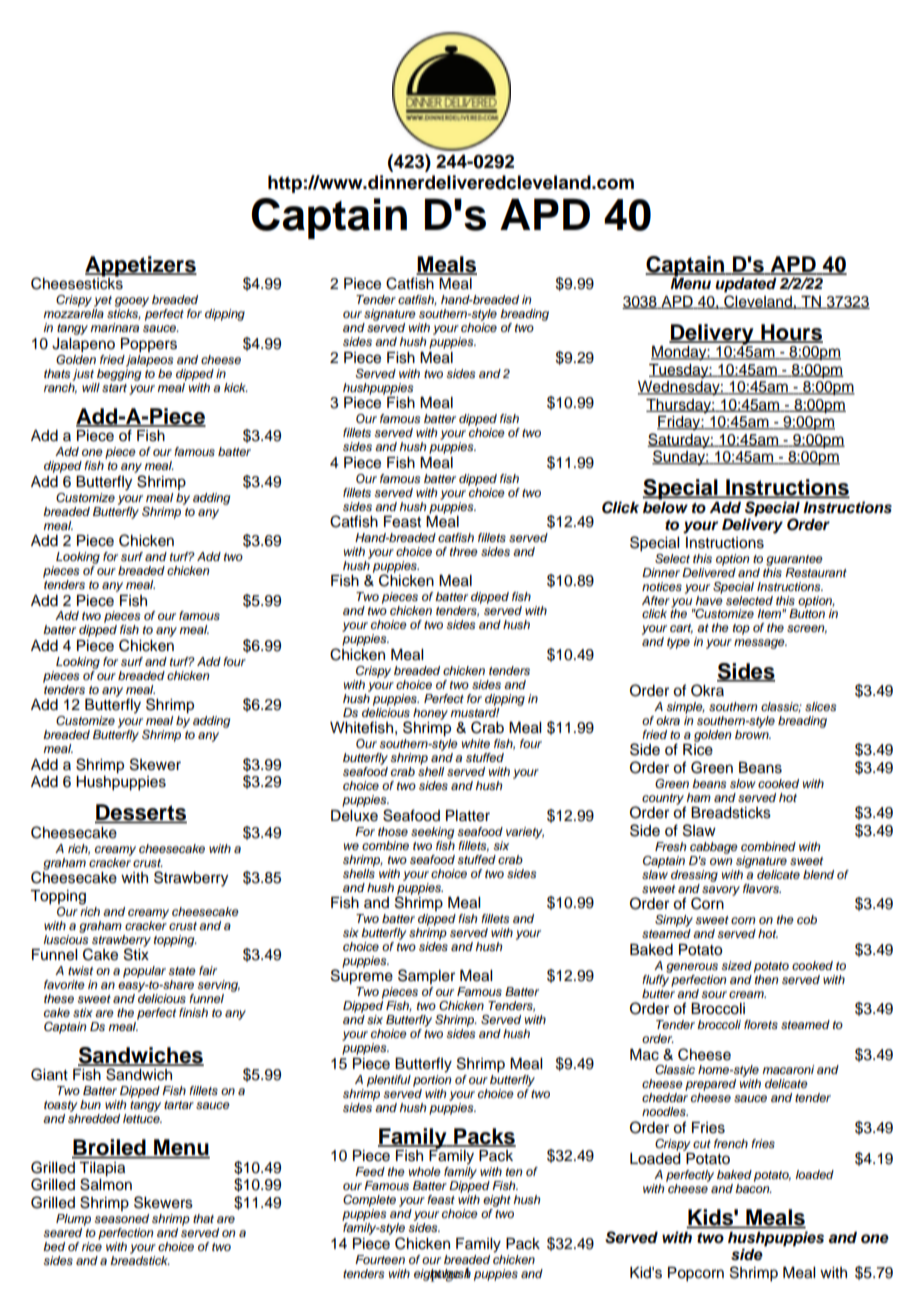 The height and width of the screenshot is (1308, 924). I want to click on luscious, so click(66, 938).
